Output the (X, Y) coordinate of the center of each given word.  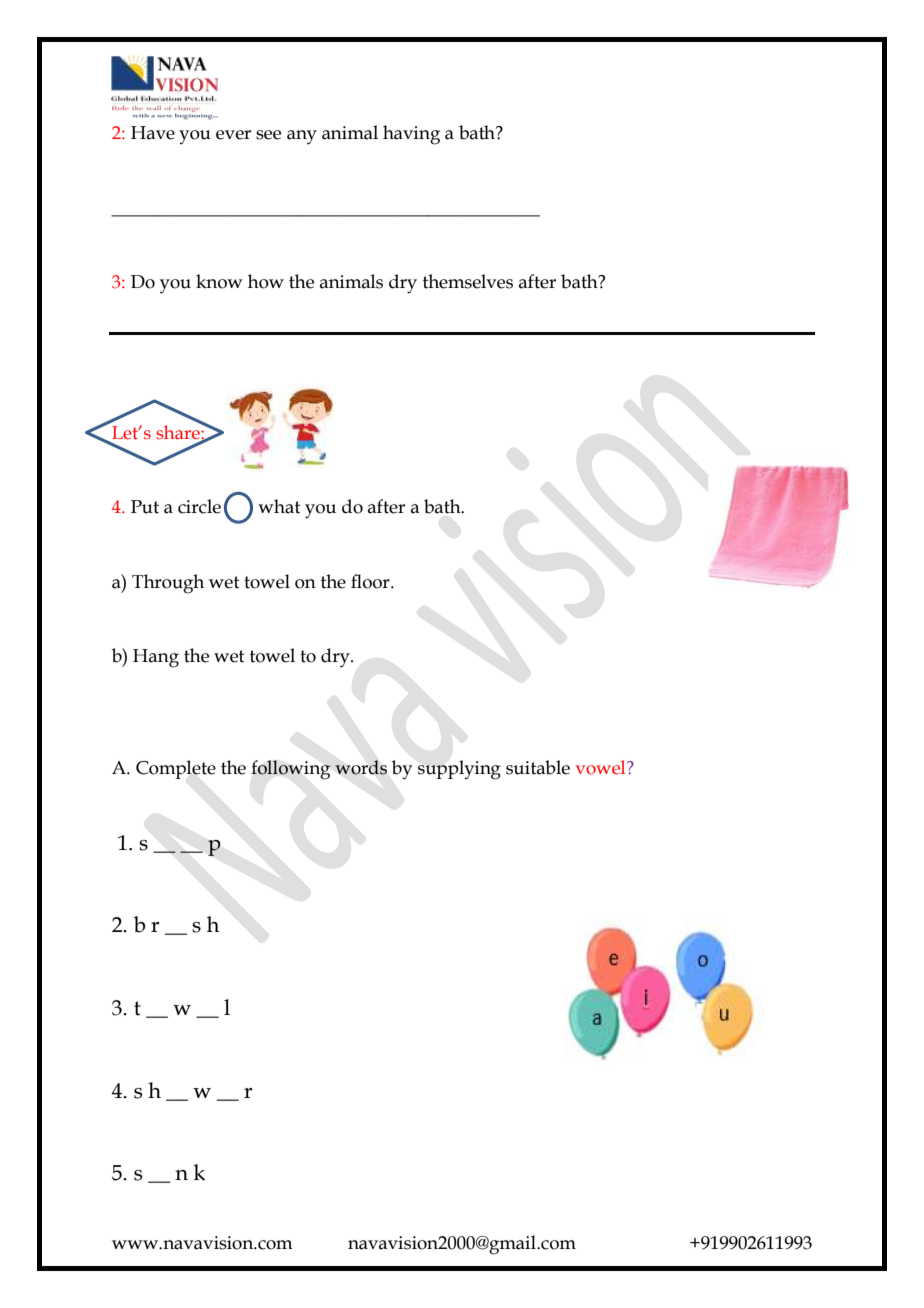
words (361, 767)
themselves (468, 281)
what (279, 506)
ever (233, 135)
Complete (176, 769)
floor (371, 581)
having (411, 135)
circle (199, 506)
